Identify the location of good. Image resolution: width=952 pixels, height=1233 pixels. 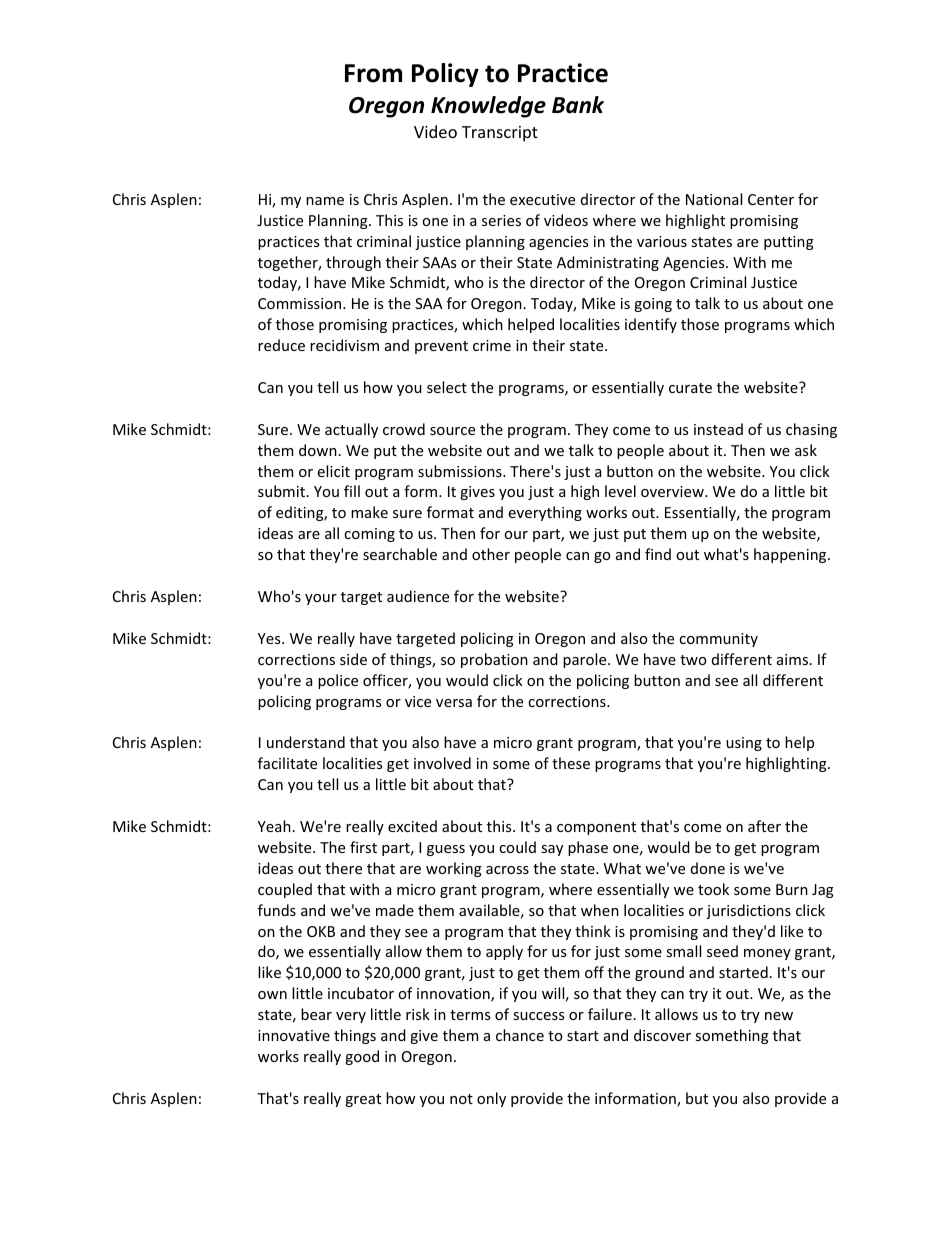
(362, 1057).
